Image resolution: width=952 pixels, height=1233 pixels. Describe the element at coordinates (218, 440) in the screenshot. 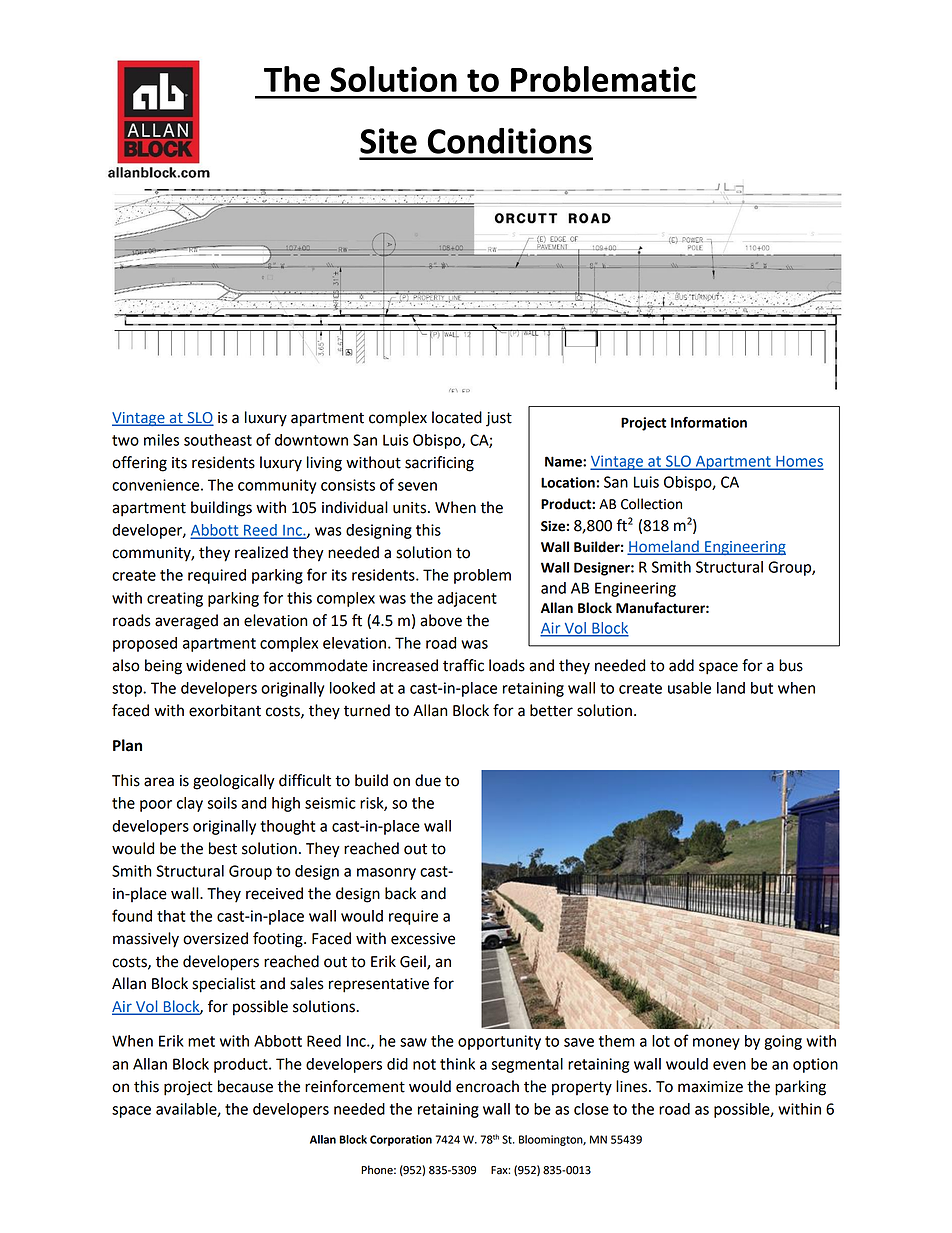

I see `southeast` at that location.
